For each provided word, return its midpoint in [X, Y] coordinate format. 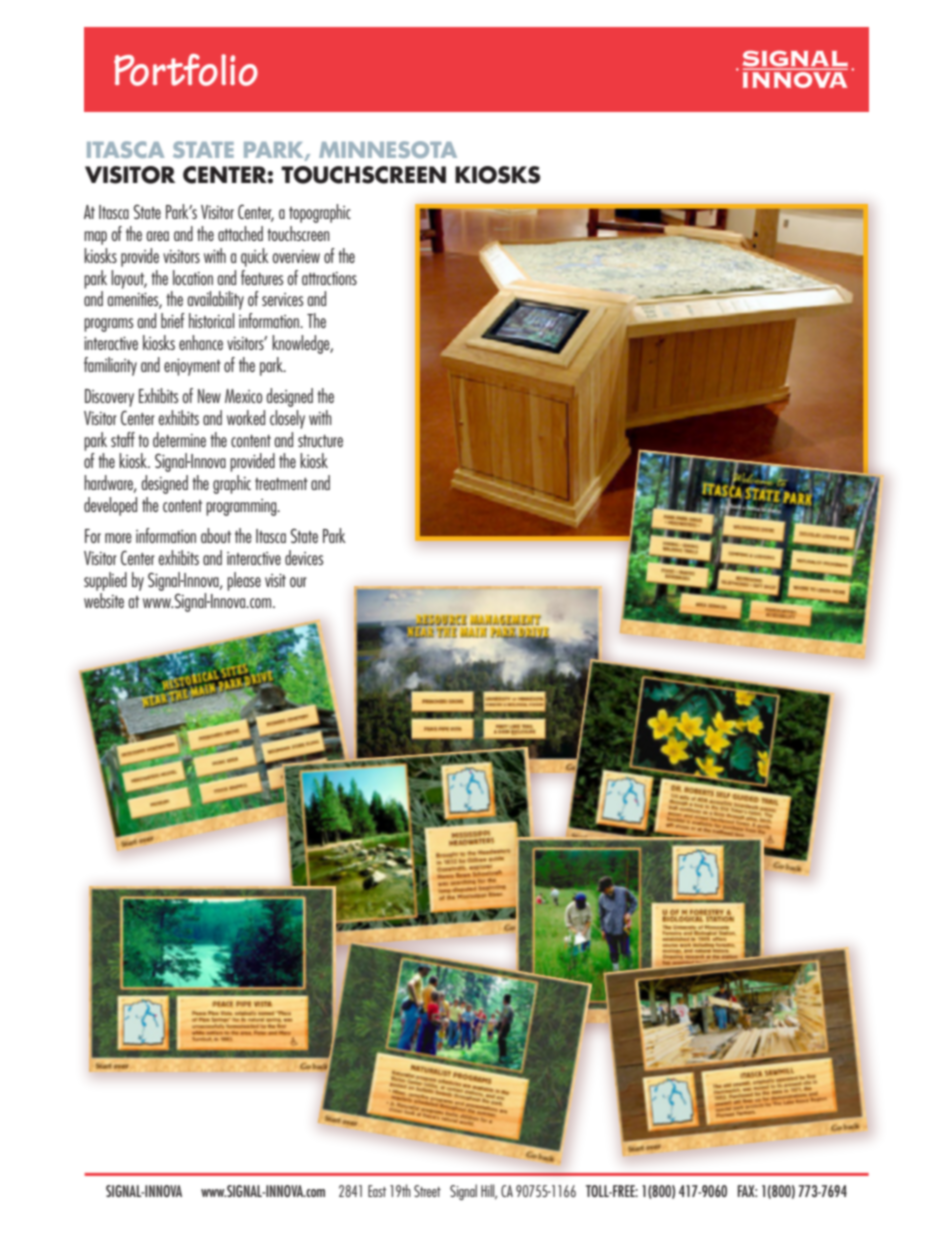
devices [304, 557]
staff [123, 439]
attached [240, 233]
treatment [281, 484]
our [298, 582]
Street [427, 1191]
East [377, 1191]
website [104, 600]
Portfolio [186, 70]
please [244, 581]
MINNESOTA [388, 149]
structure [320, 441]
